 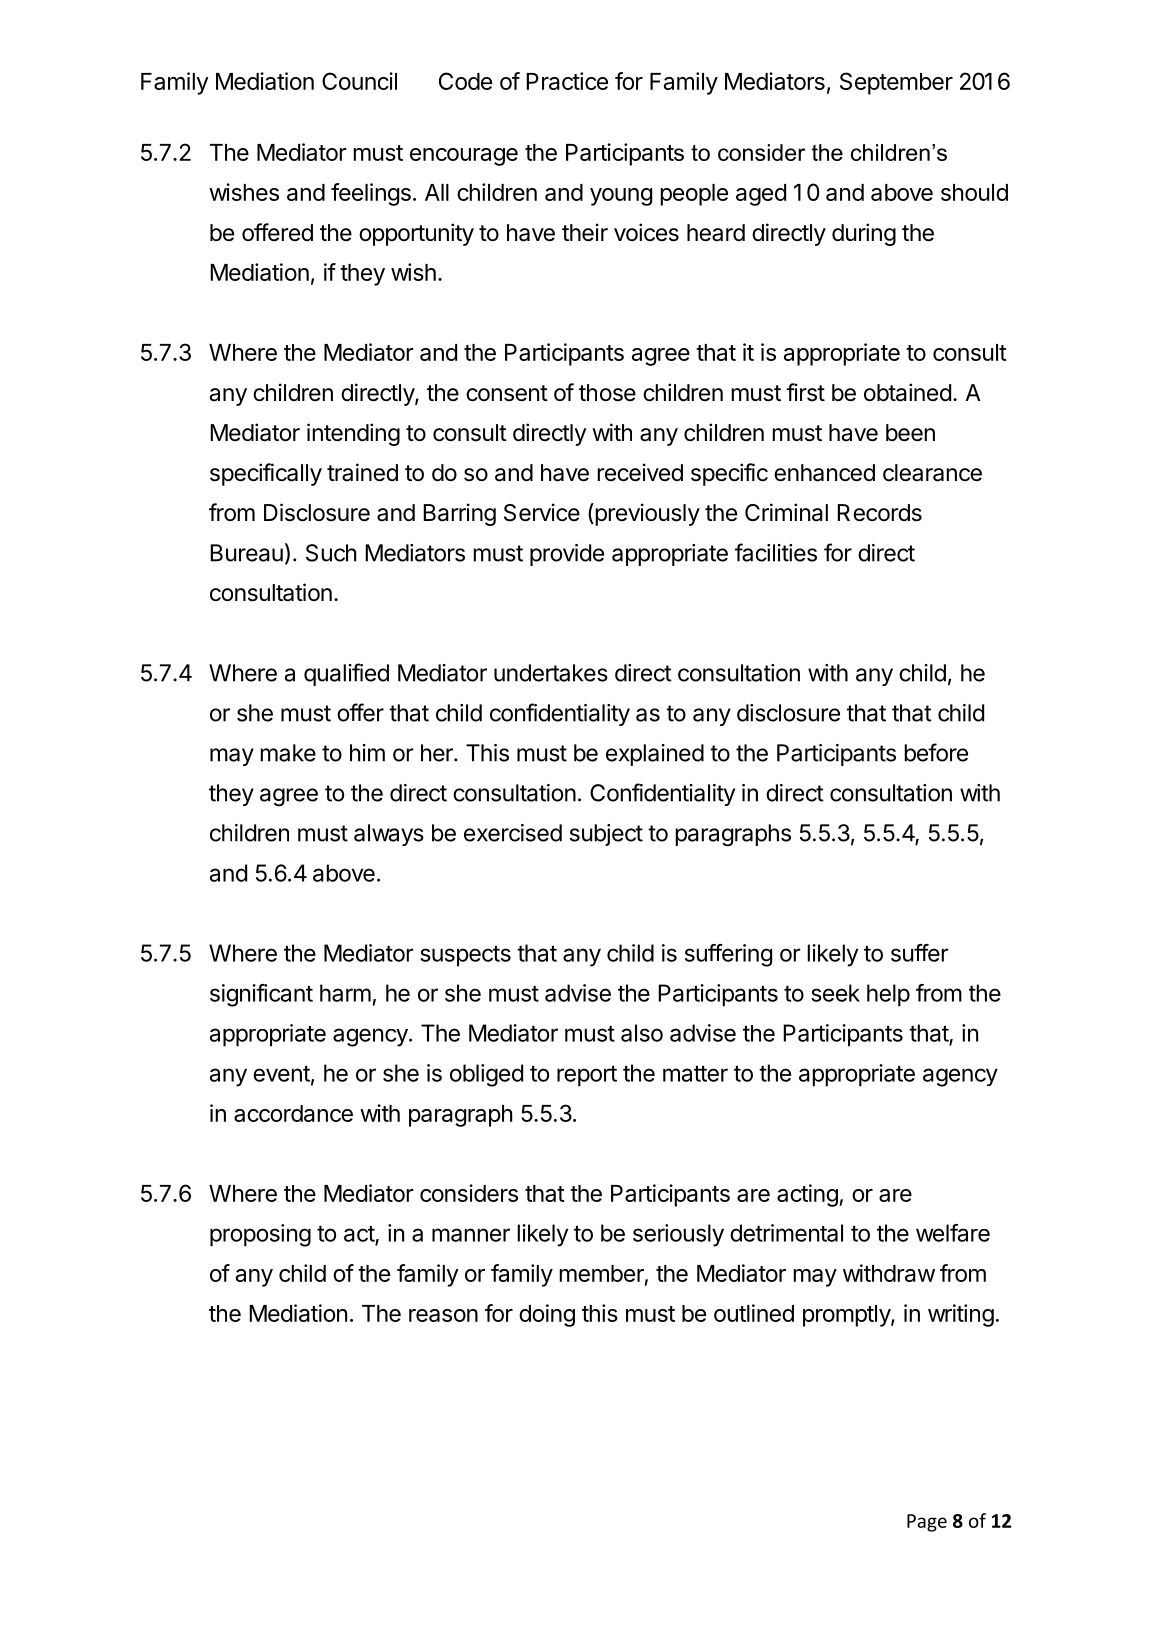 I want to click on before, so click(x=936, y=752).
